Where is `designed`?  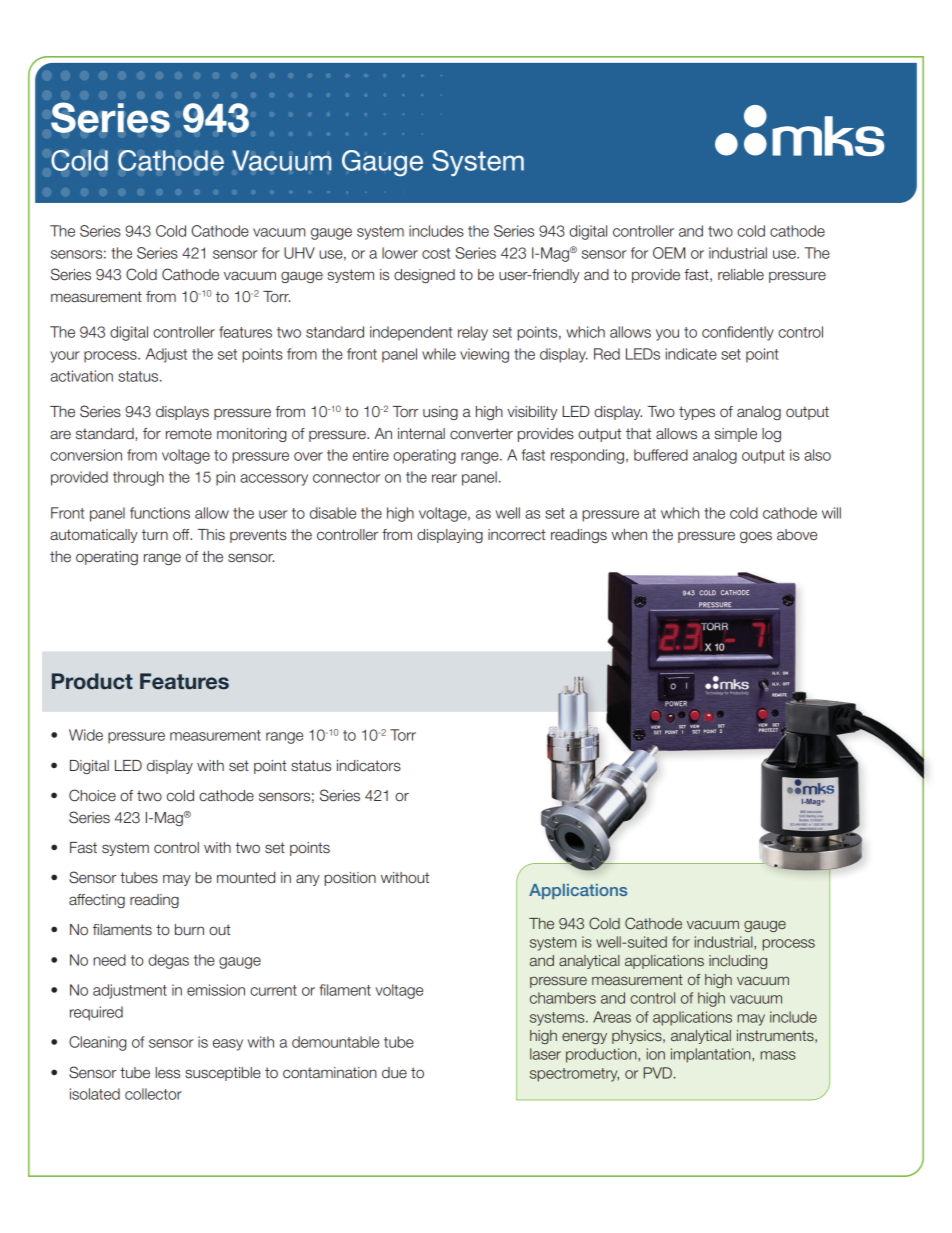 designed is located at coordinates (424, 276).
